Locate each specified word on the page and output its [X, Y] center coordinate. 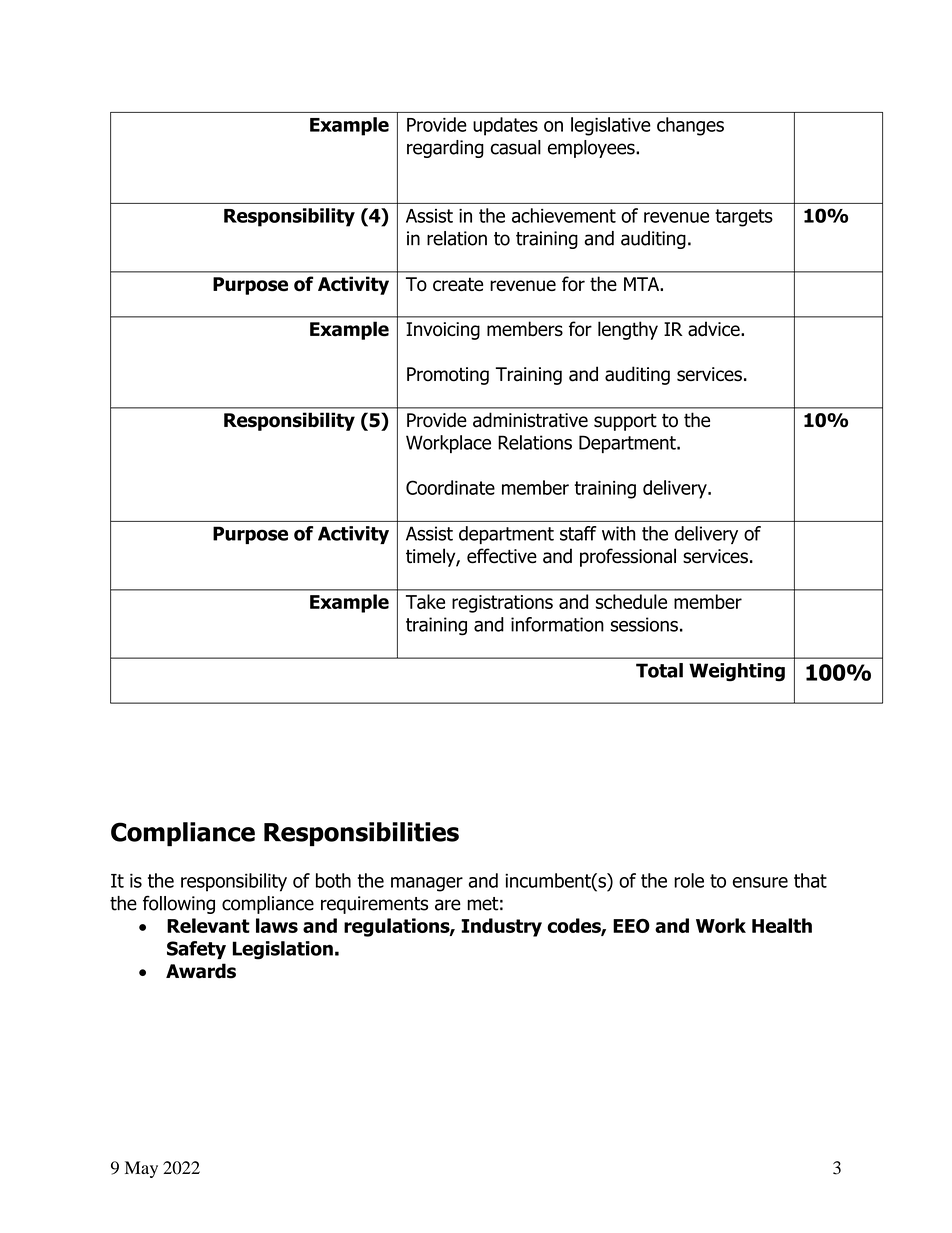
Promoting [448, 376]
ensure [760, 882]
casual [516, 147]
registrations [502, 604]
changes [690, 126]
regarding [445, 149]
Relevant [208, 925]
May [141, 1169]
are [448, 905]
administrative [530, 420]
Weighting [737, 672]
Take [425, 601]
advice [715, 329]
